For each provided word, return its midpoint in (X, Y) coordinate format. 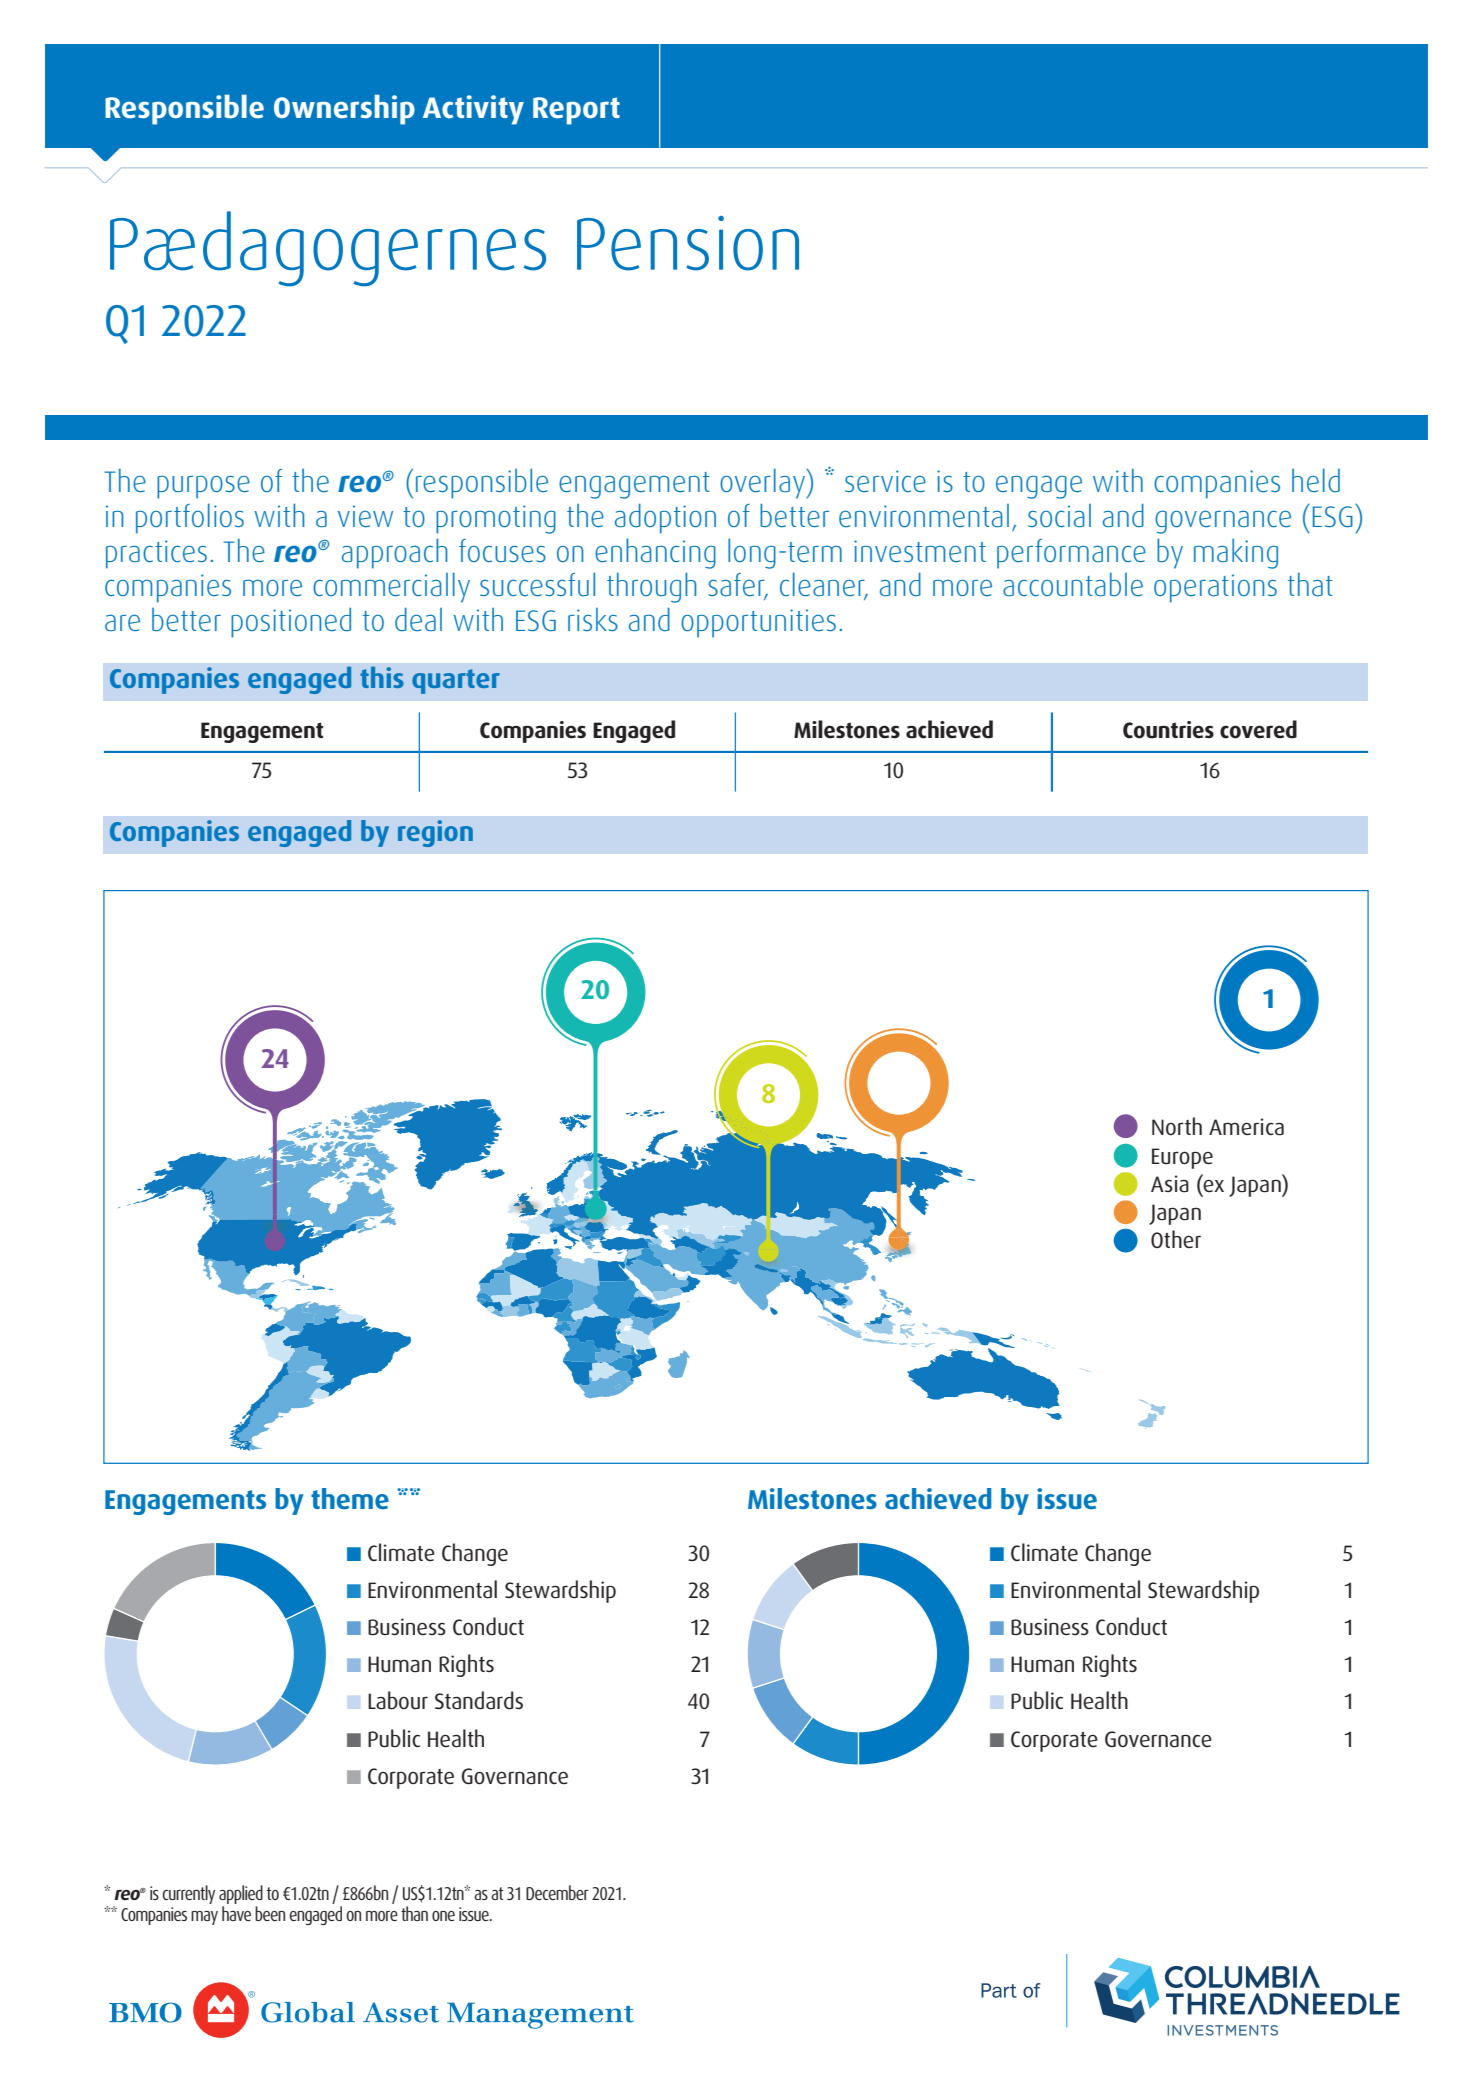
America (1246, 1127)
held (1316, 480)
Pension (688, 243)
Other (1176, 1239)
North (1177, 1126)
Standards (479, 1700)
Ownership (344, 109)
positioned (291, 623)
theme (350, 1498)
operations (1215, 588)
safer (738, 586)
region (435, 833)
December (557, 1892)
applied (241, 1894)
